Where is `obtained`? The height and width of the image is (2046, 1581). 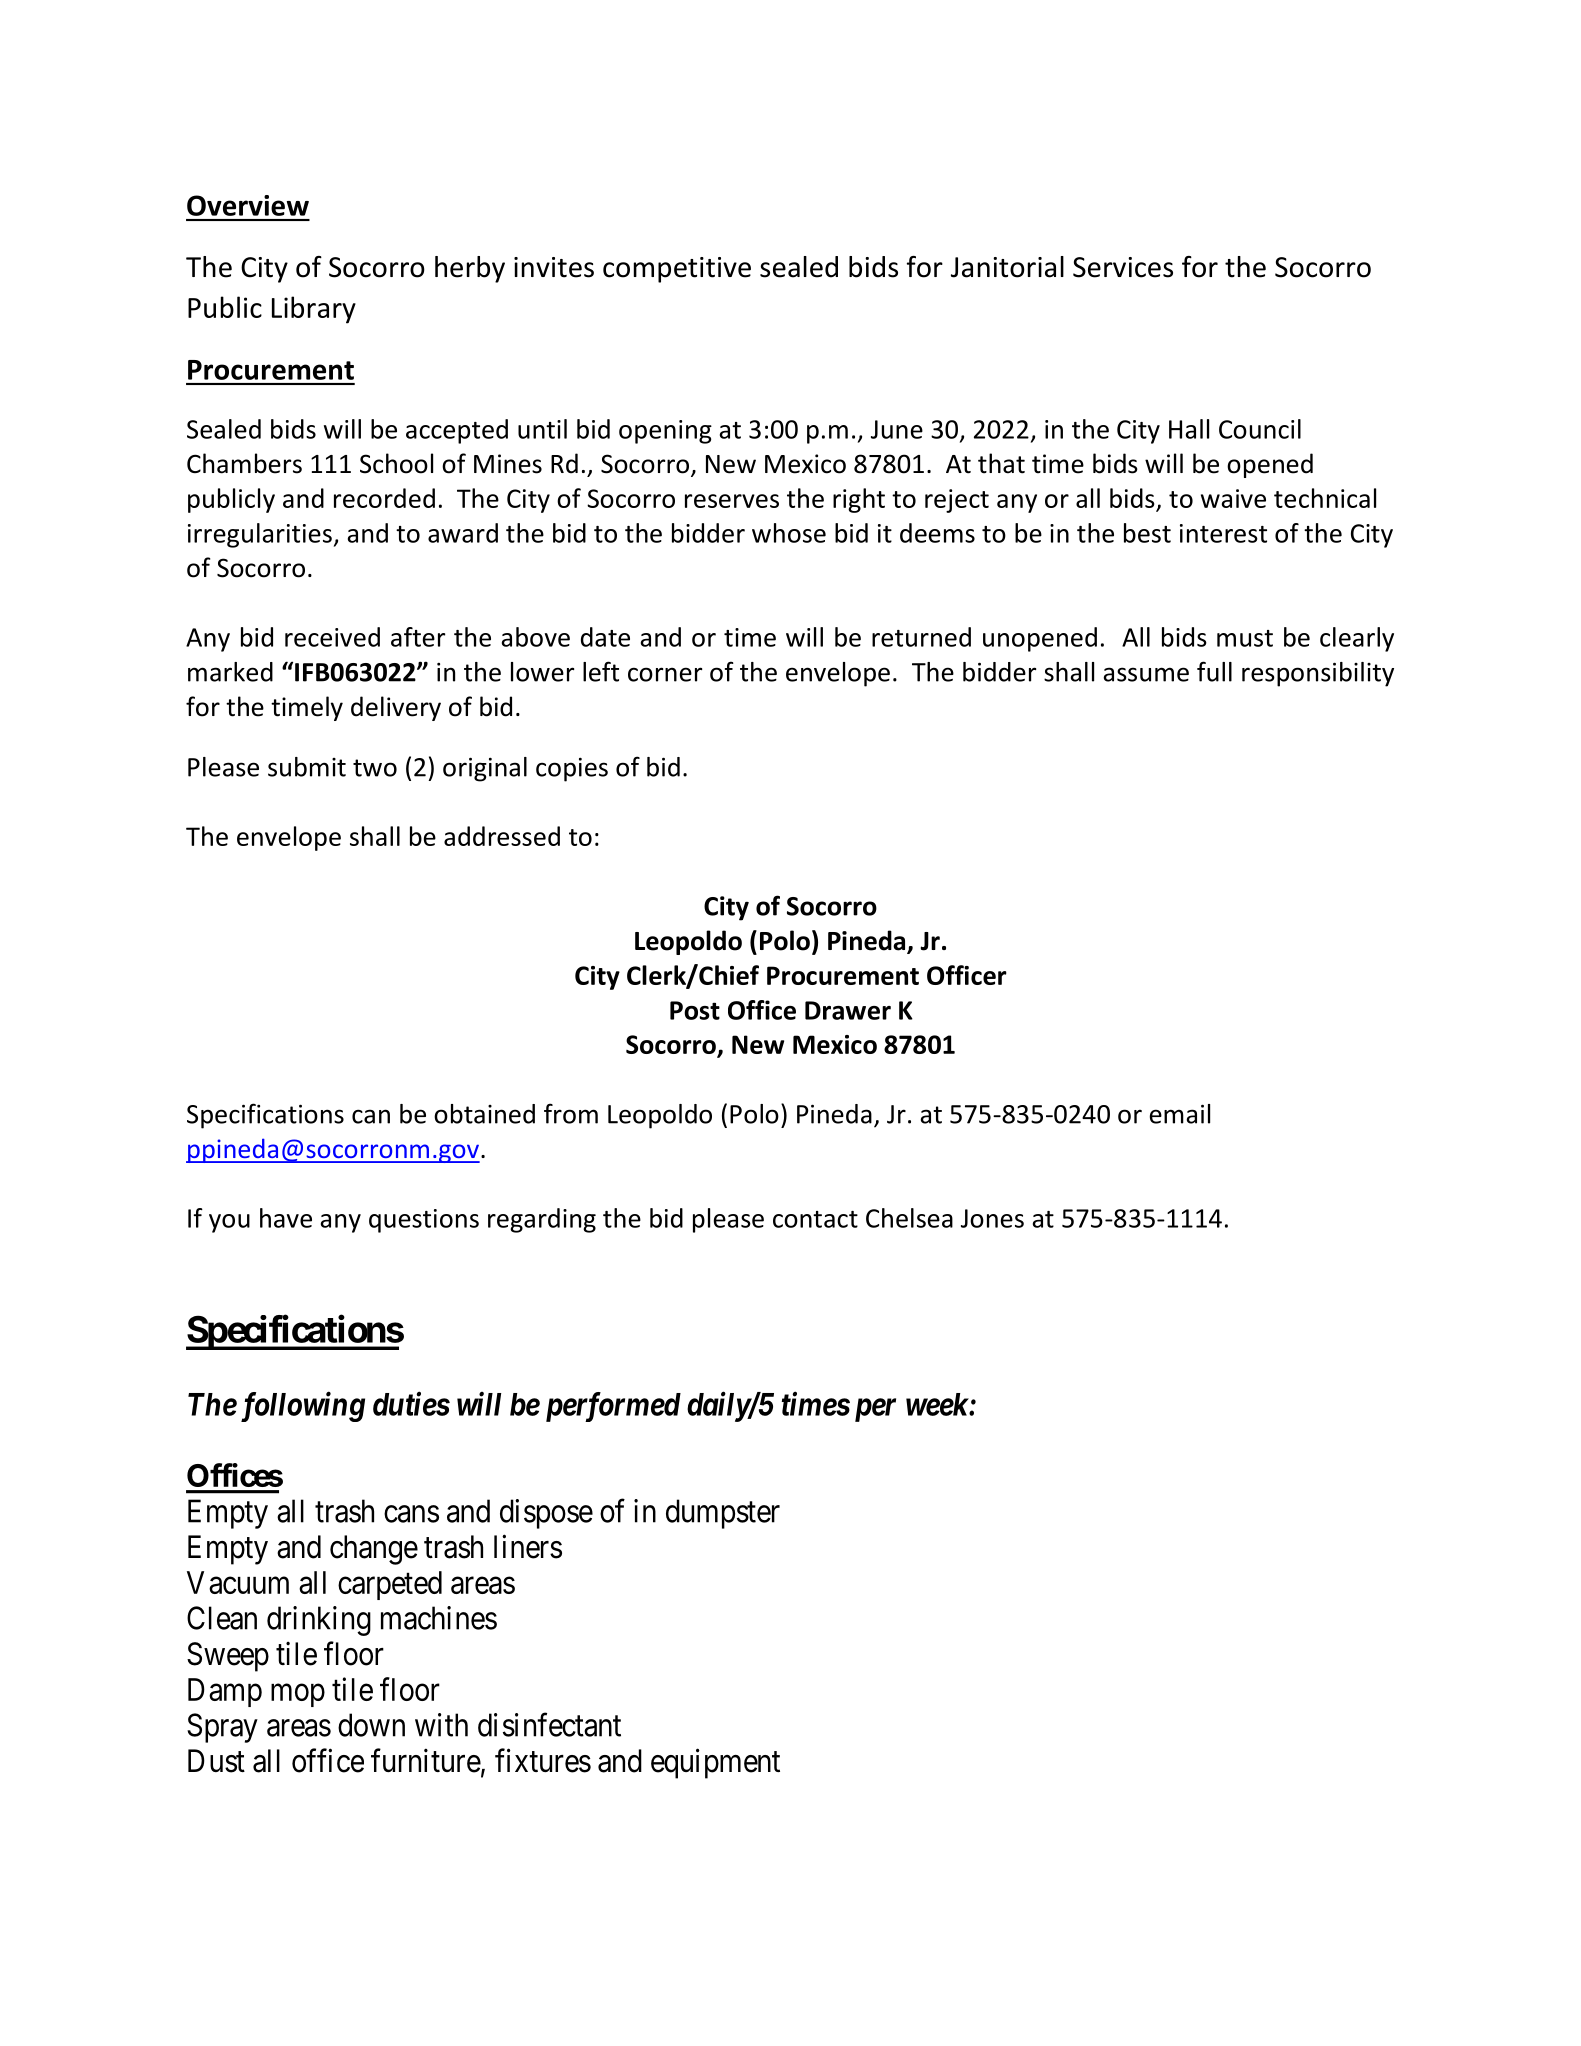
obtained is located at coordinates (484, 1114).
